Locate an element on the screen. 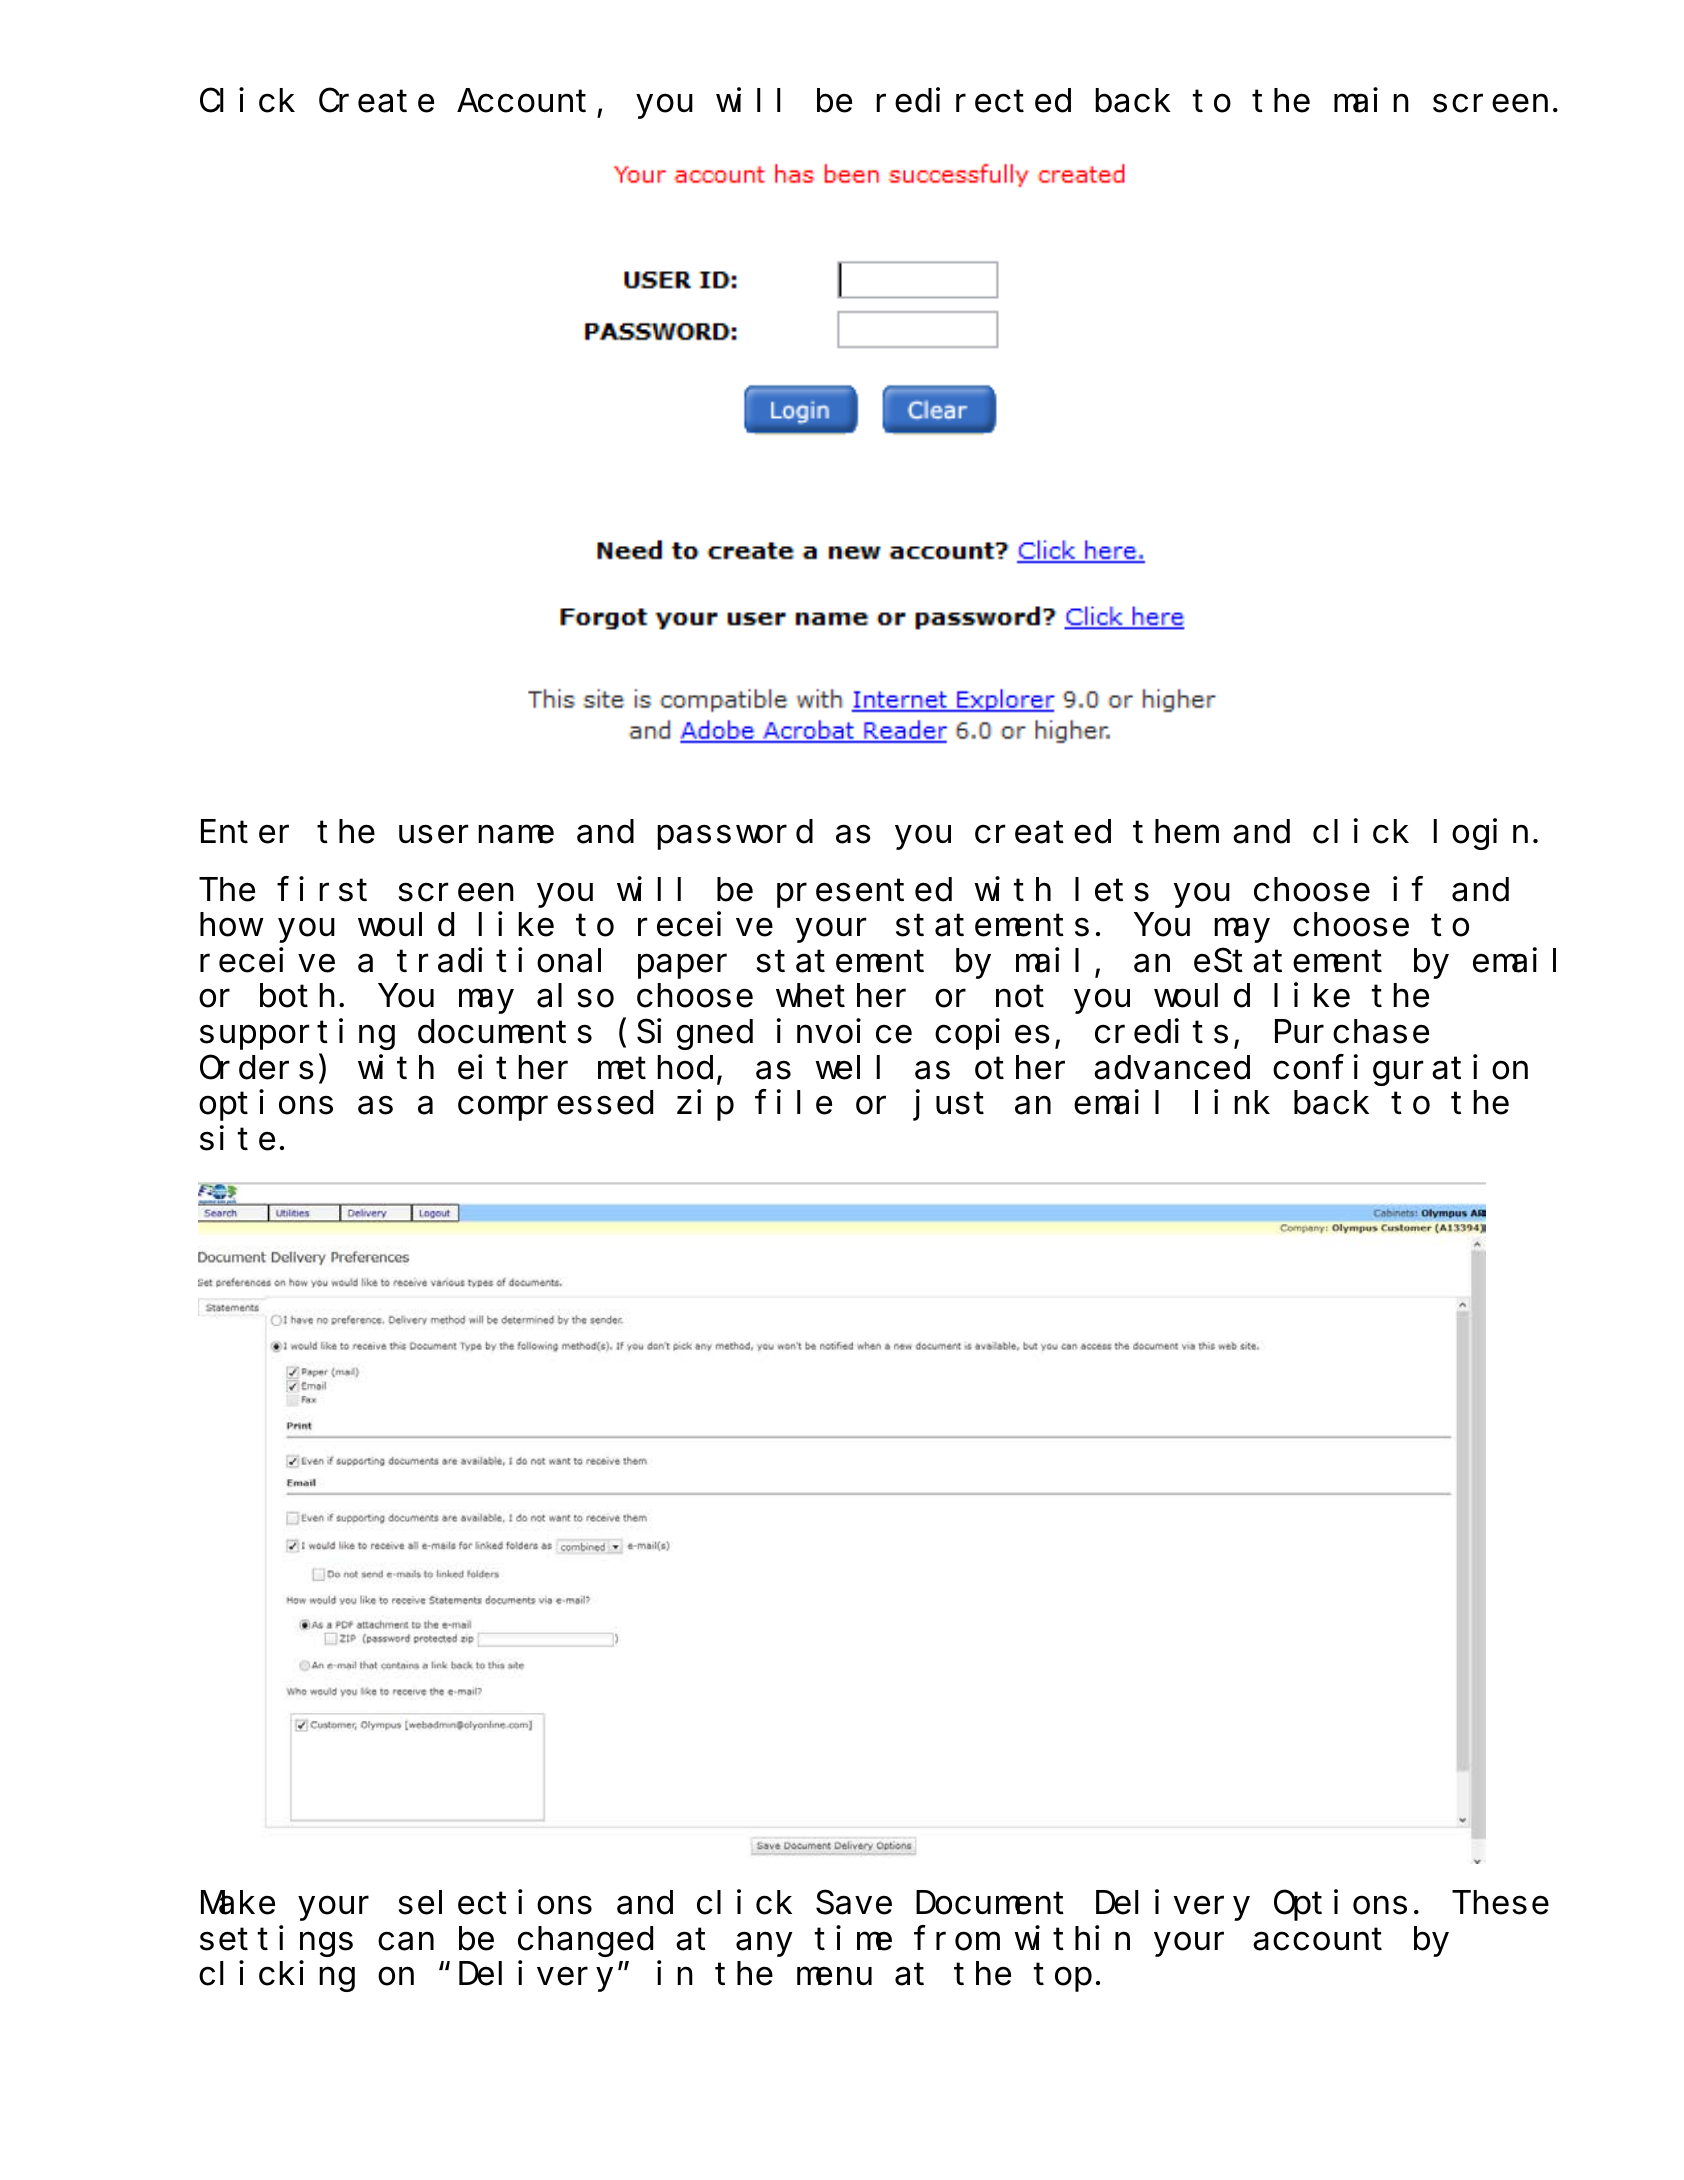  These is located at coordinates (1500, 1902).
